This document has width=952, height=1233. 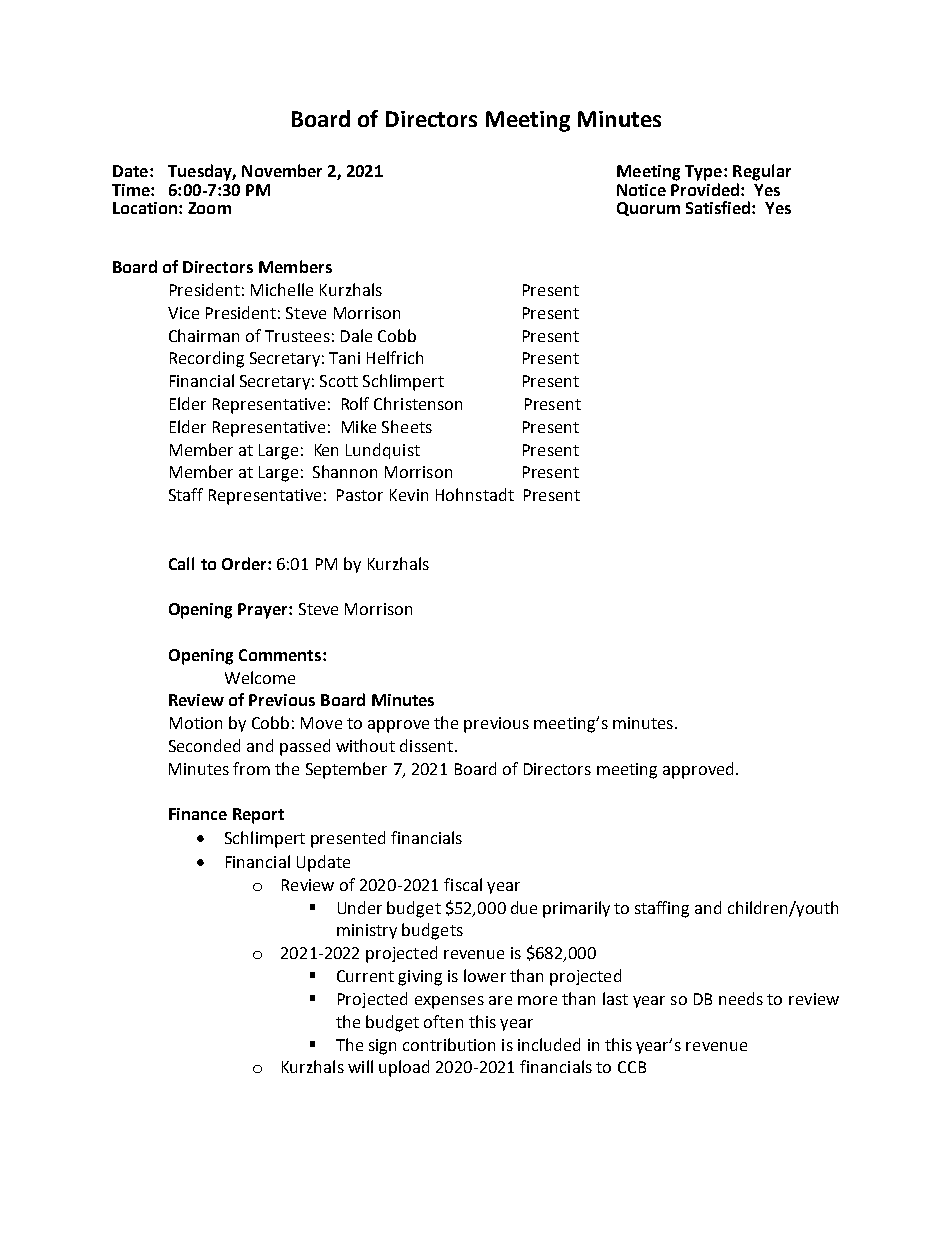 What do you see at coordinates (407, 426) in the document?
I see `Sheets` at bounding box center [407, 426].
